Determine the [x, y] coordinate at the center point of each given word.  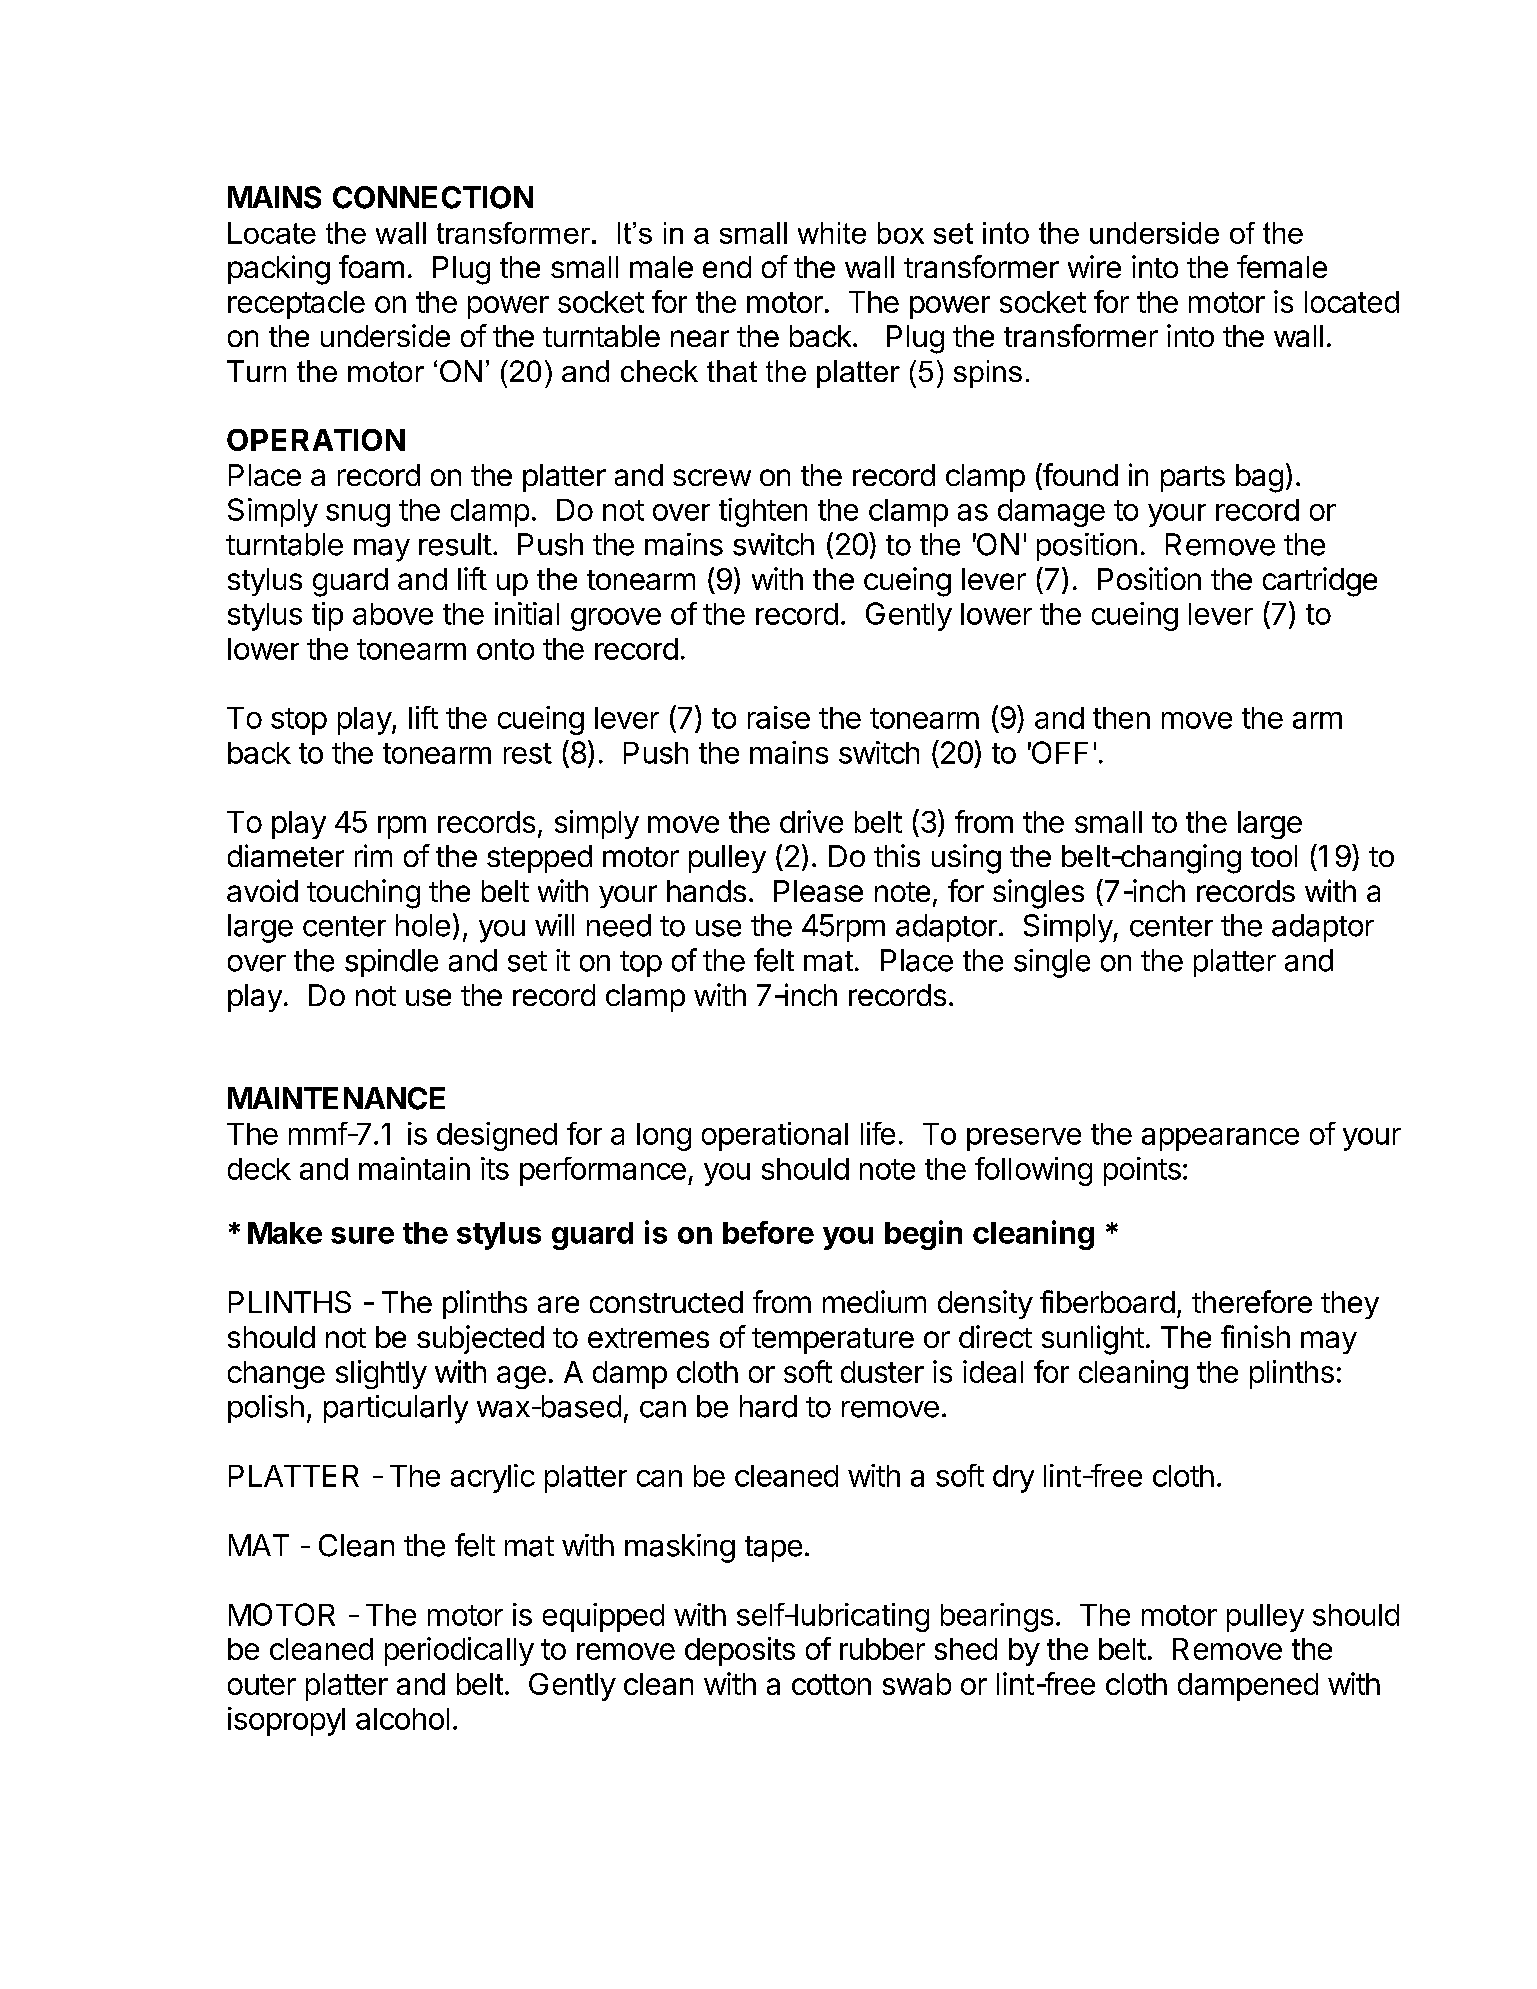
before [768, 1232]
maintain [414, 1168]
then [1121, 718]
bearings [997, 1617]
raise [779, 717]
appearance [1220, 1139]
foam [371, 266]
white [832, 233]
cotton [831, 1684]
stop [299, 721]
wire [1094, 266]
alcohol [402, 1719]
